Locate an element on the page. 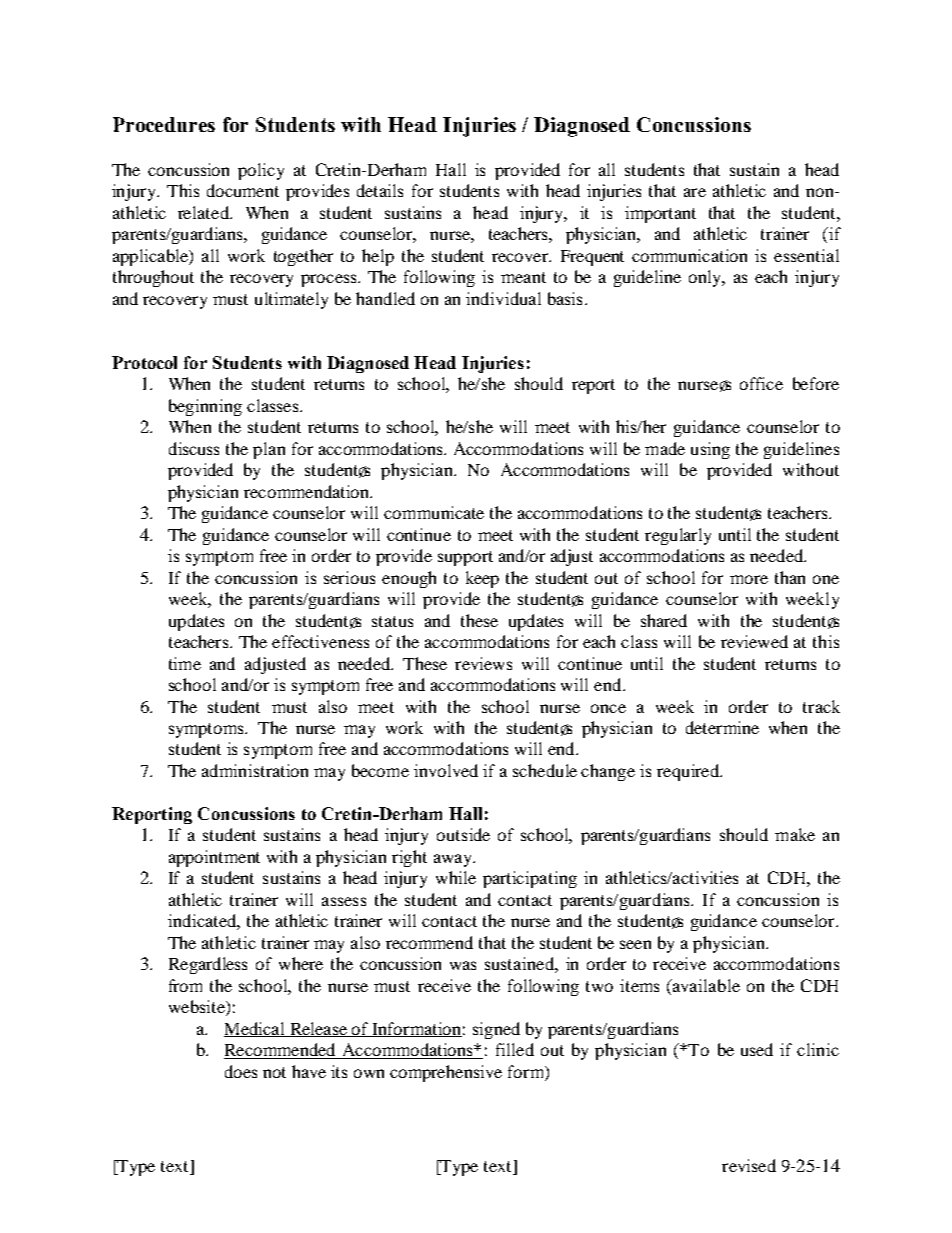  reviews is located at coordinates (483, 663).
